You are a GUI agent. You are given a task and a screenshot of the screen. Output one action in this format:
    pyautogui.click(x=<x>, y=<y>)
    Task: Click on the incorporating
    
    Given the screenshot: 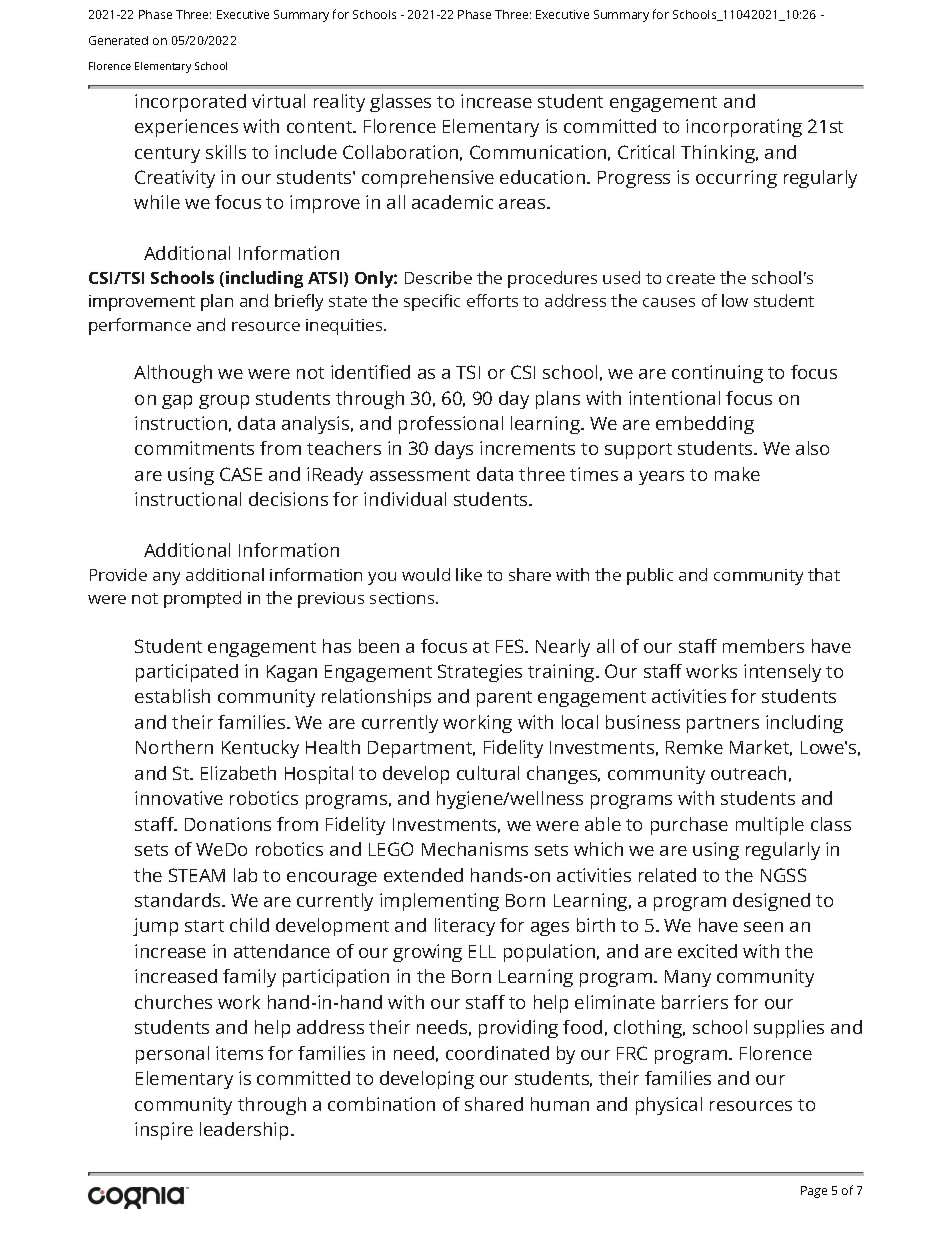 What is the action you would take?
    pyautogui.click(x=744, y=128)
